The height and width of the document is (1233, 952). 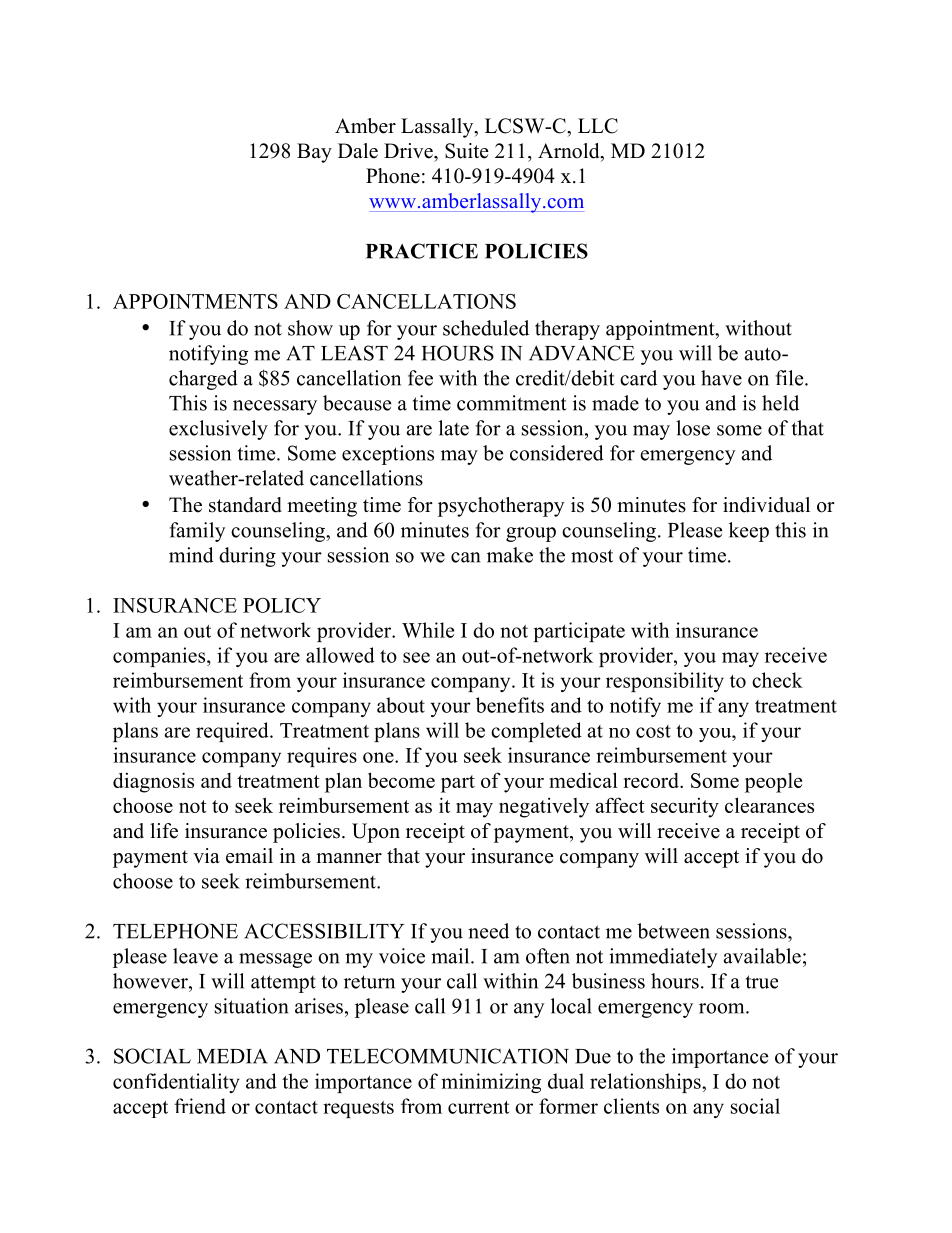 I want to click on Suite, so click(x=467, y=151).
